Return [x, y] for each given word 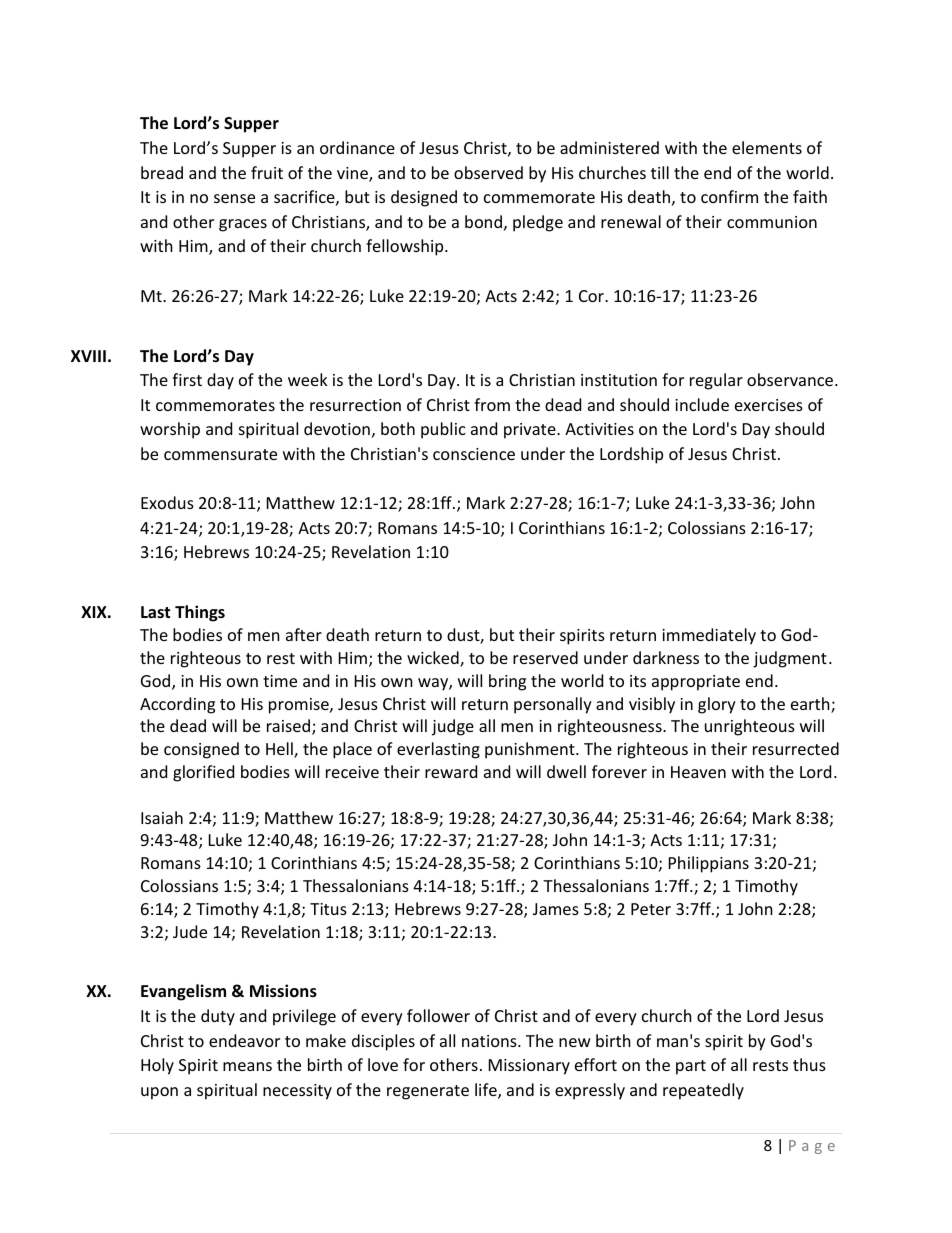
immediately [709, 636]
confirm [729, 196]
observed [488, 172]
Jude [190, 931]
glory [717, 705]
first [187, 379]
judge [453, 727]
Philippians [709, 864]
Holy [157, 1066]
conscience [474, 454]
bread [162, 172]
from [492, 404]
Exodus [167, 502]
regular [716, 381]
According [177, 705]
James [556, 909]
